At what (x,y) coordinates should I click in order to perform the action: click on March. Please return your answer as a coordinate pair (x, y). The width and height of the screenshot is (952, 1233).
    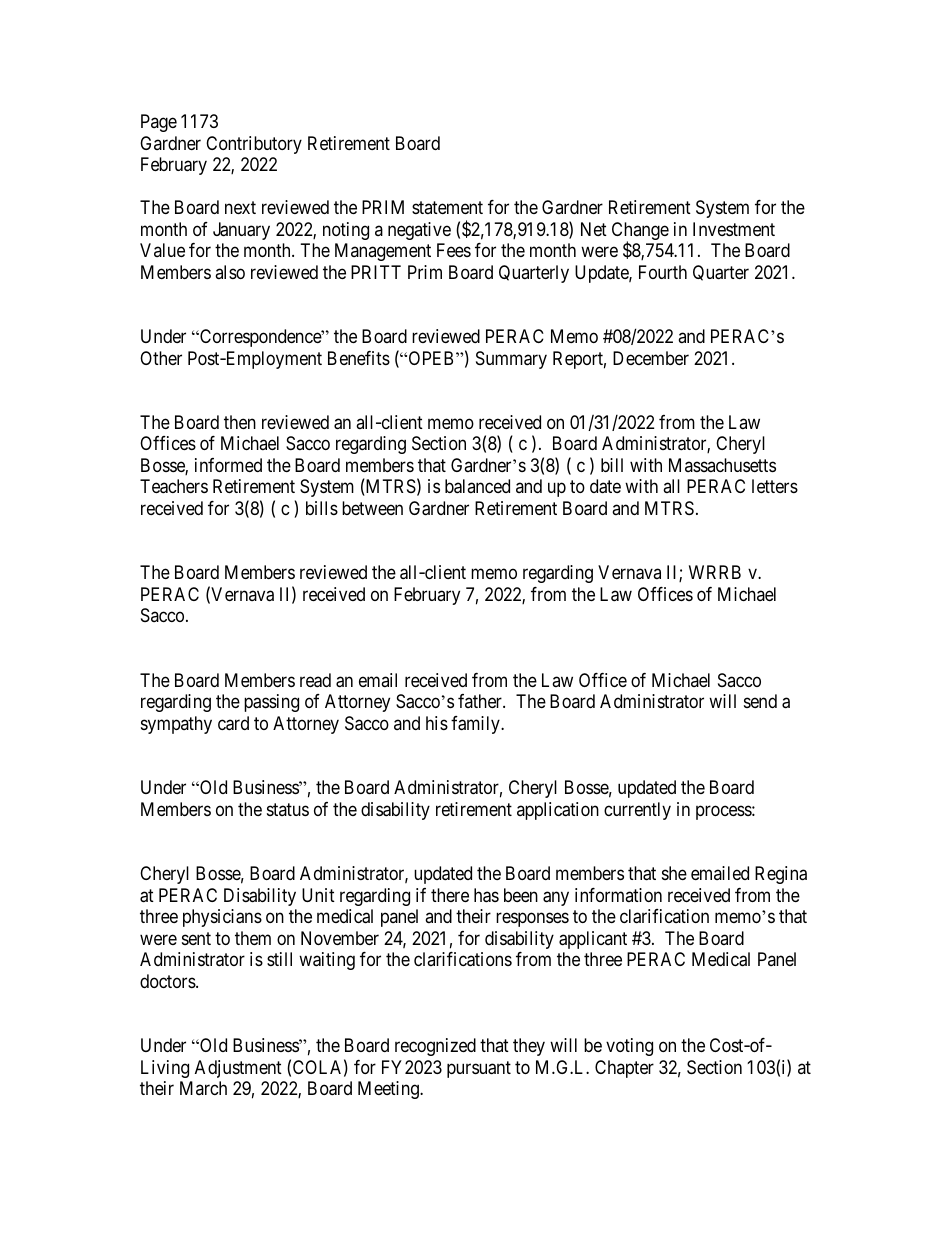
    Looking at the image, I should click on (203, 1088).
